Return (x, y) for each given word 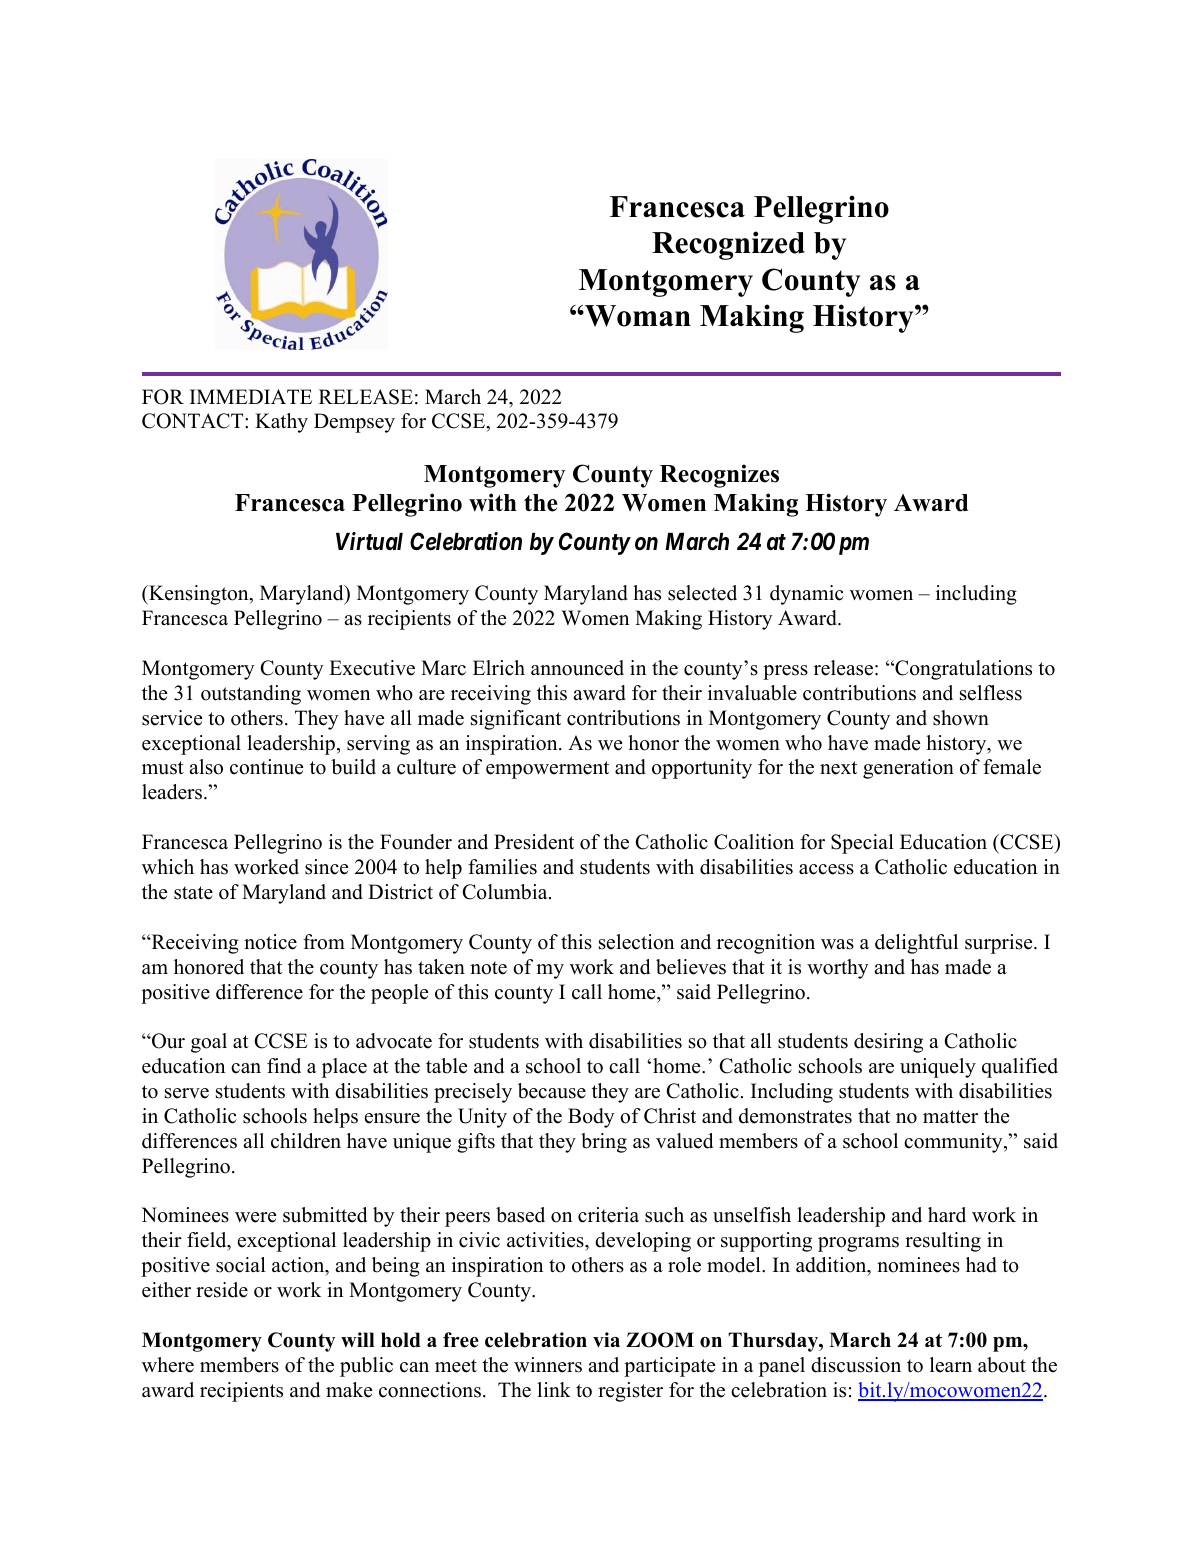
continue (266, 767)
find (284, 1066)
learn (951, 1365)
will (358, 1339)
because (552, 1091)
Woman (637, 316)
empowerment (547, 770)
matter (950, 1117)
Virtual (369, 541)
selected (702, 593)
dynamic (807, 595)
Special (862, 844)
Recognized (728, 245)
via (606, 1339)
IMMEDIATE (251, 396)
